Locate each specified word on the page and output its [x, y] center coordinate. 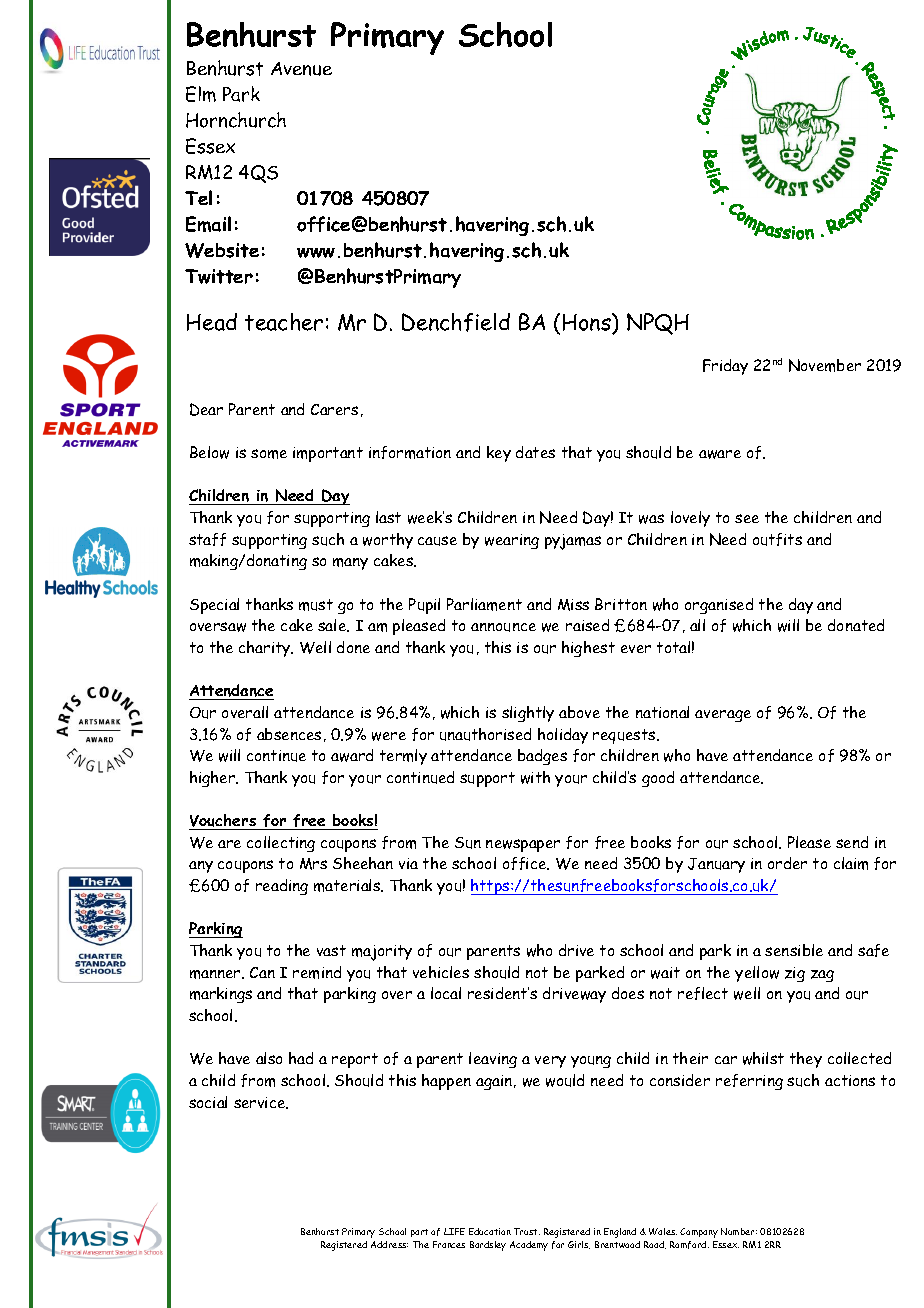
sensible [794, 950]
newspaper [523, 845]
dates [535, 452]
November [825, 365]
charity [266, 649]
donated [856, 625]
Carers [334, 409]
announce [503, 627]
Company [699, 1233]
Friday [725, 367]
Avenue [301, 69]
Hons [588, 323]
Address [389, 1244]
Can [262, 972]
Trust [527, 1231]
